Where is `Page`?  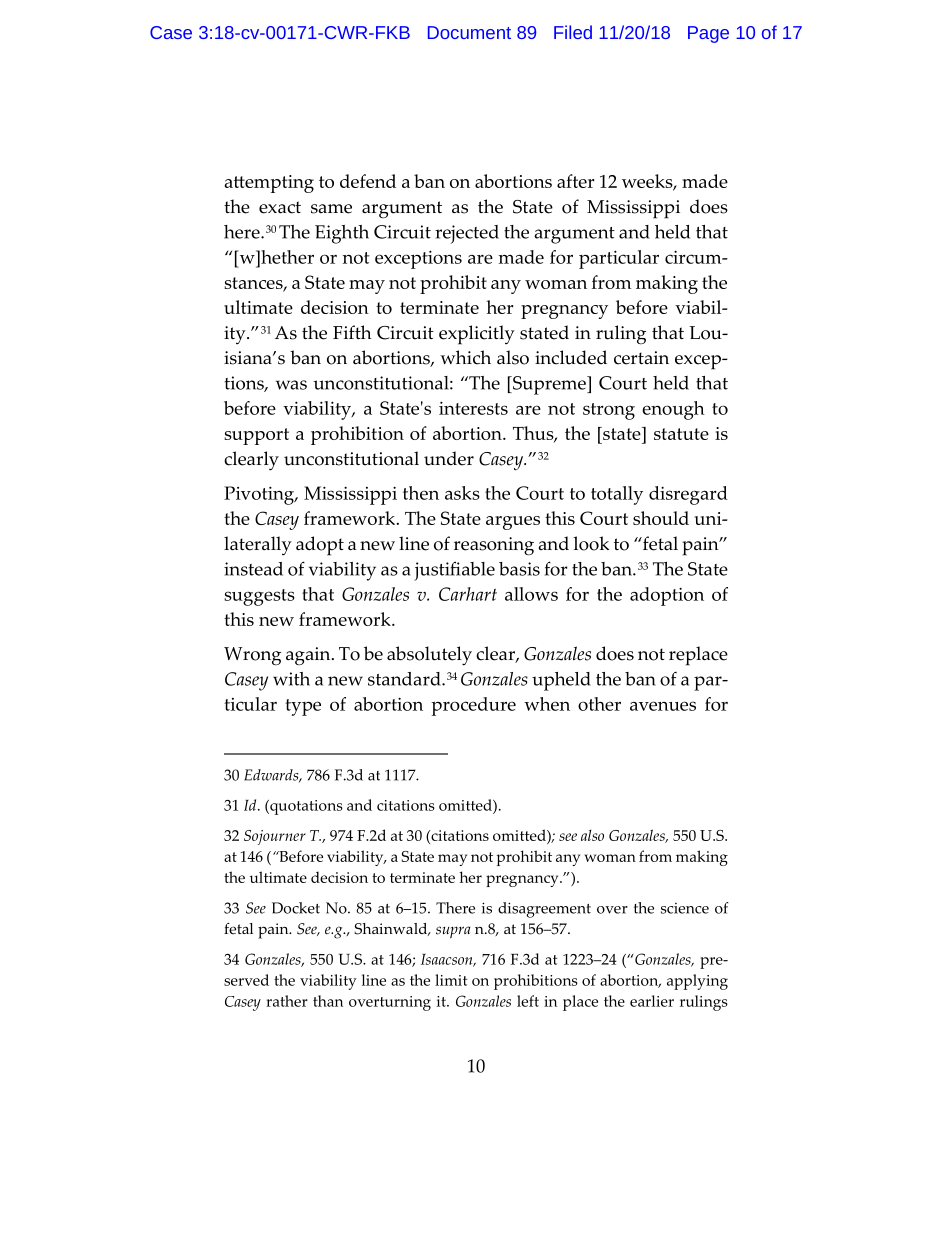 Page is located at coordinates (708, 34).
